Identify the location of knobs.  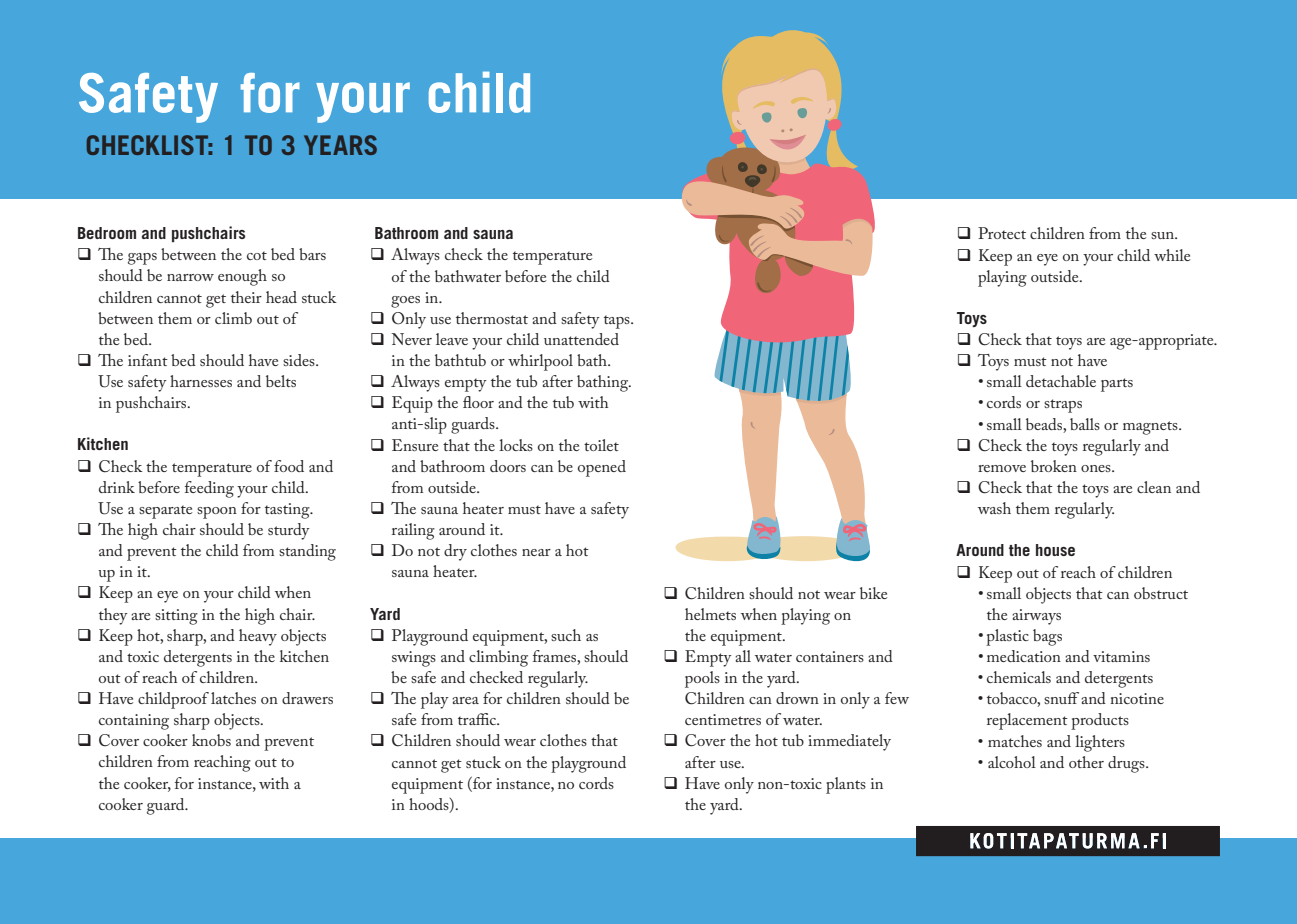
(211, 740).
